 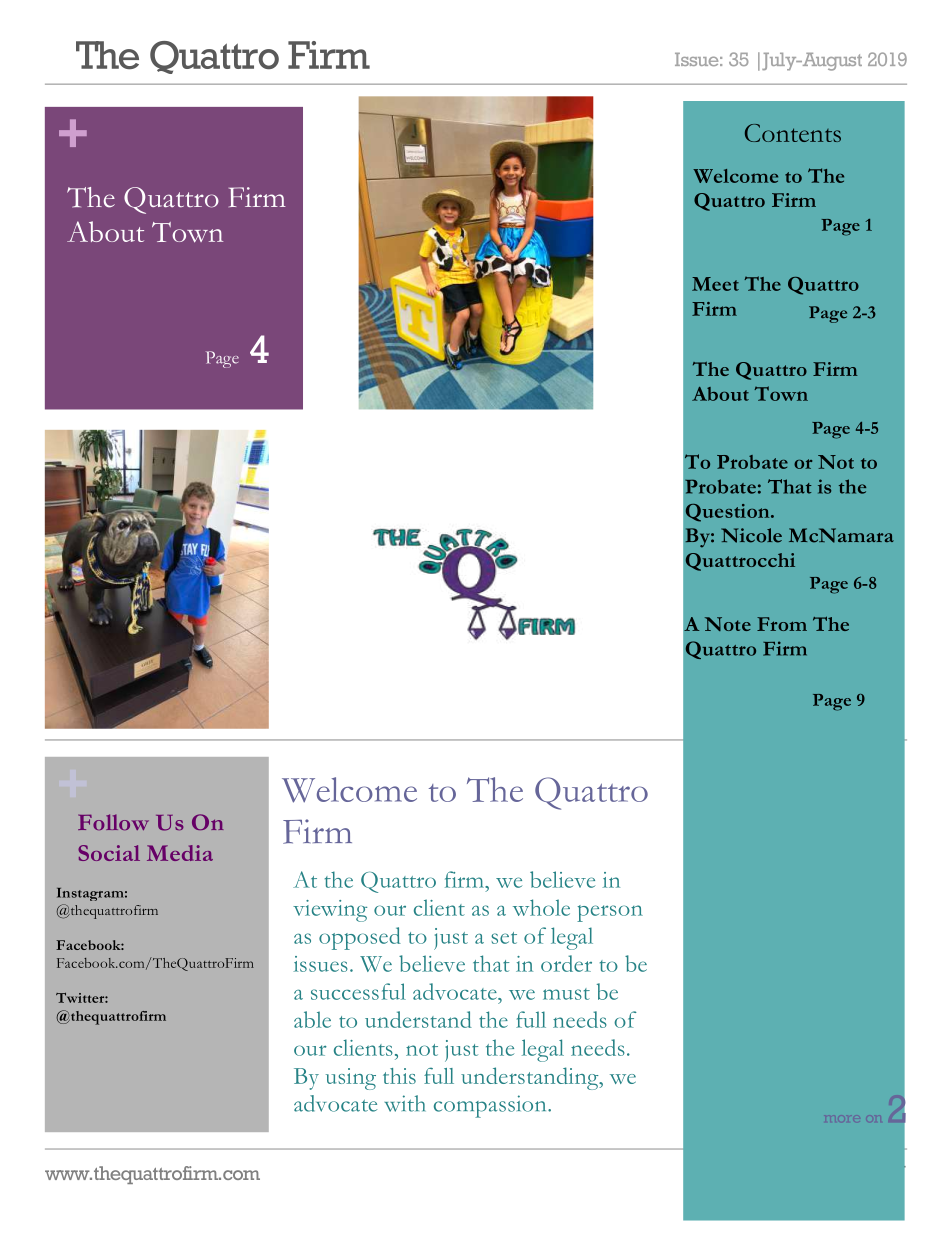 I want to click on must, so click(x=566, y=994).
